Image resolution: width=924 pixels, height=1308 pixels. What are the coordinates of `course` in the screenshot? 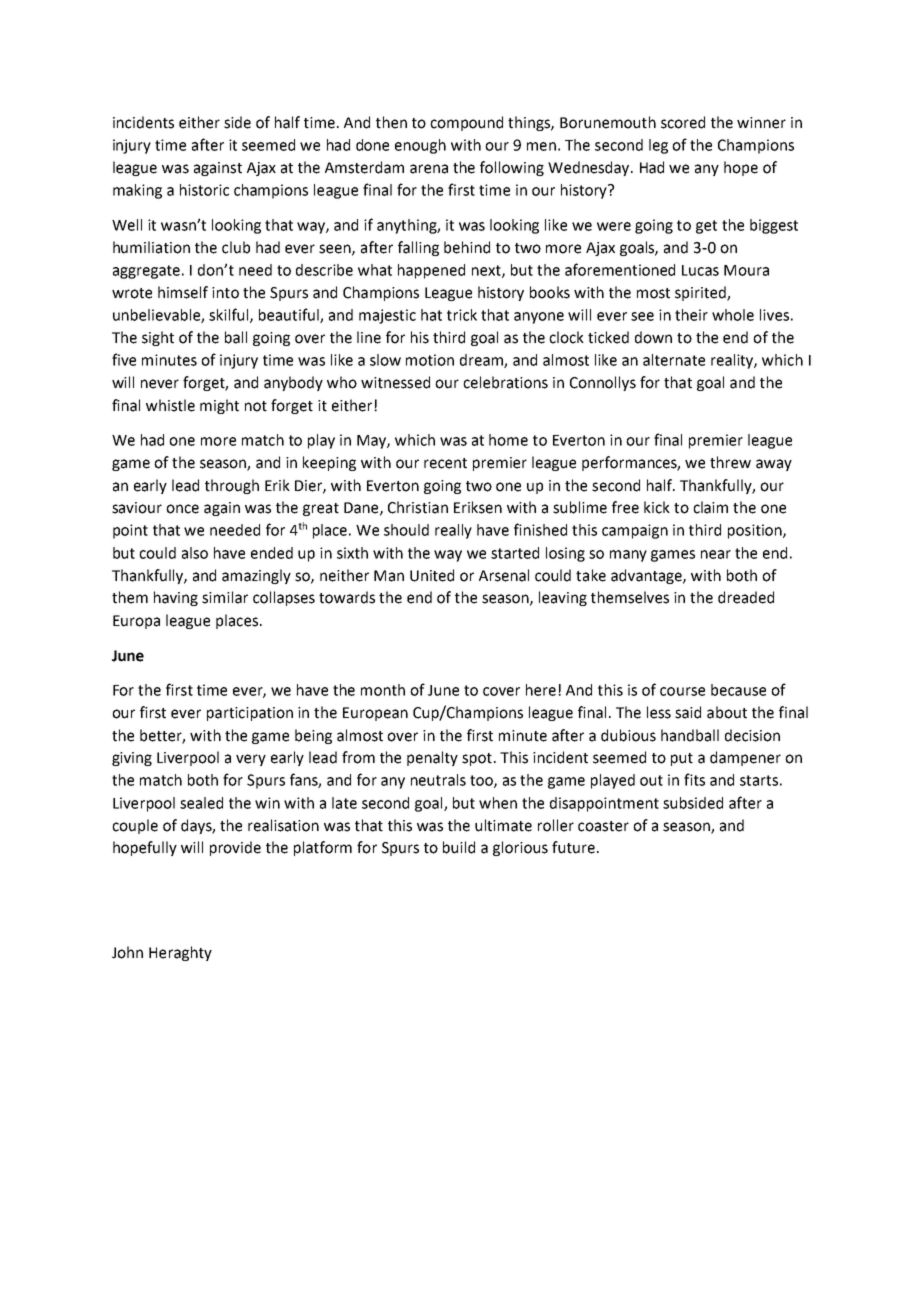 It's located at (682, 691).
